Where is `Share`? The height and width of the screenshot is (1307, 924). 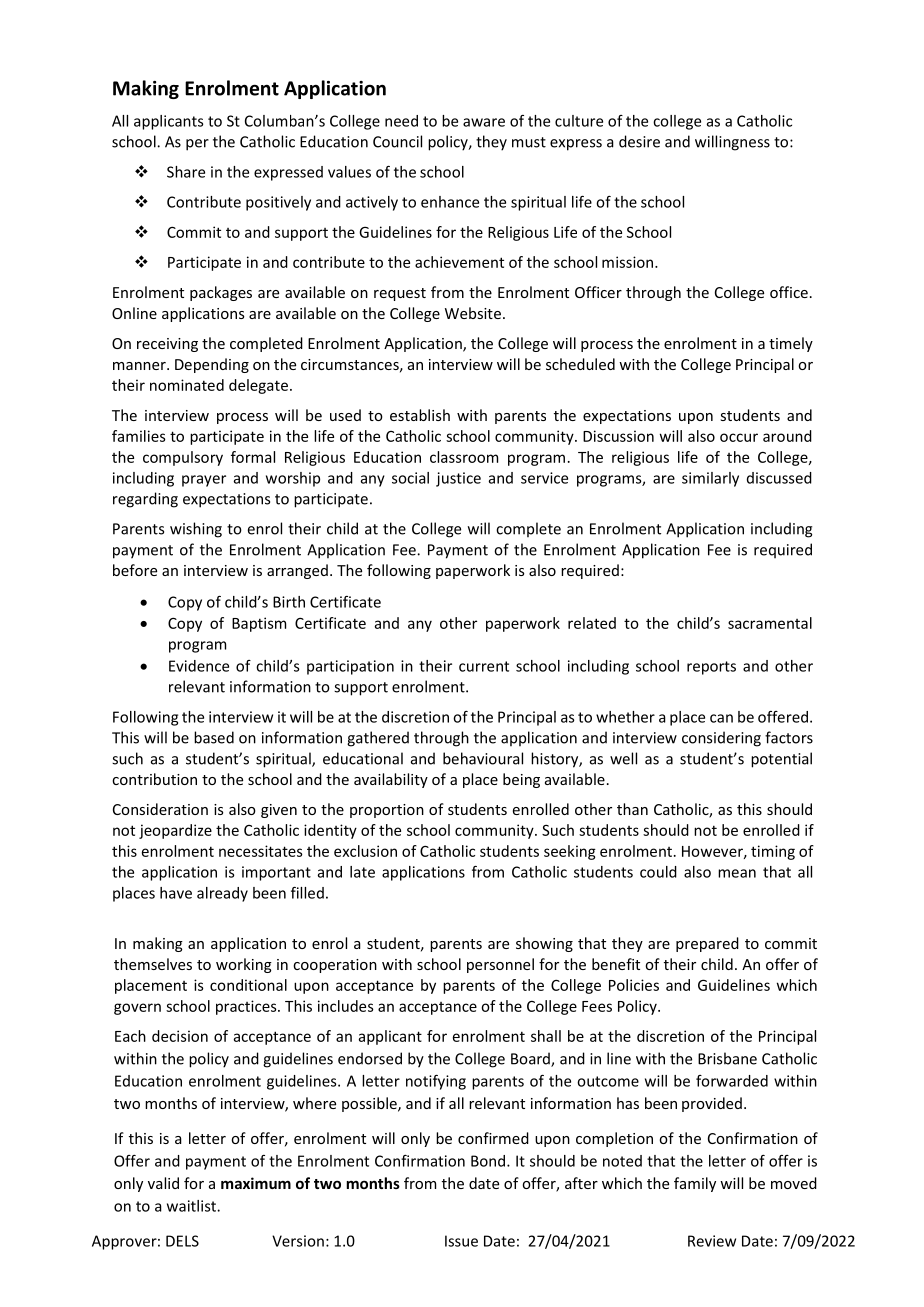 Share is located at coordinates (186, 172).
